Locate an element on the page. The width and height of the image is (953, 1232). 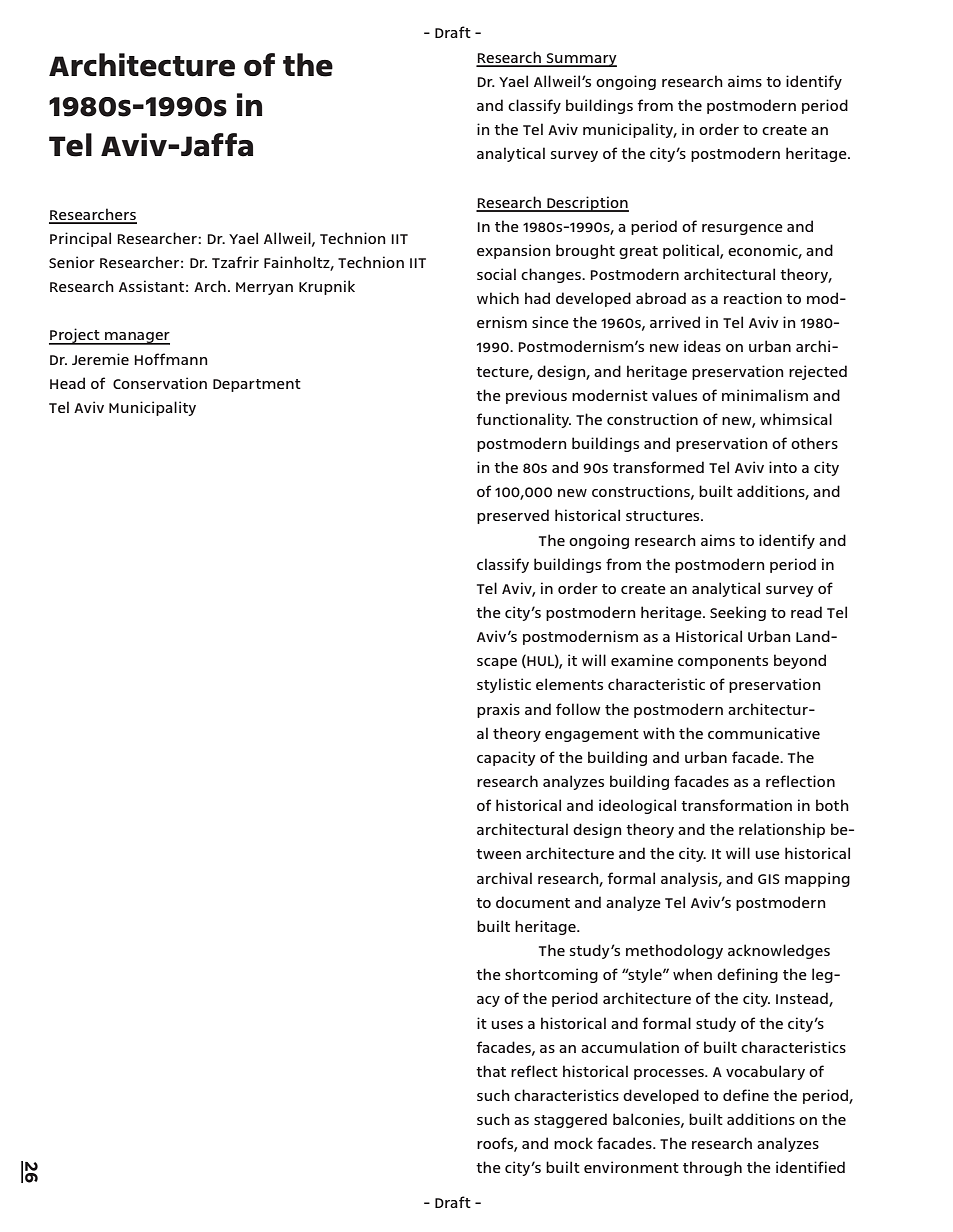
Seeking is located at coordinates (738, 613).
